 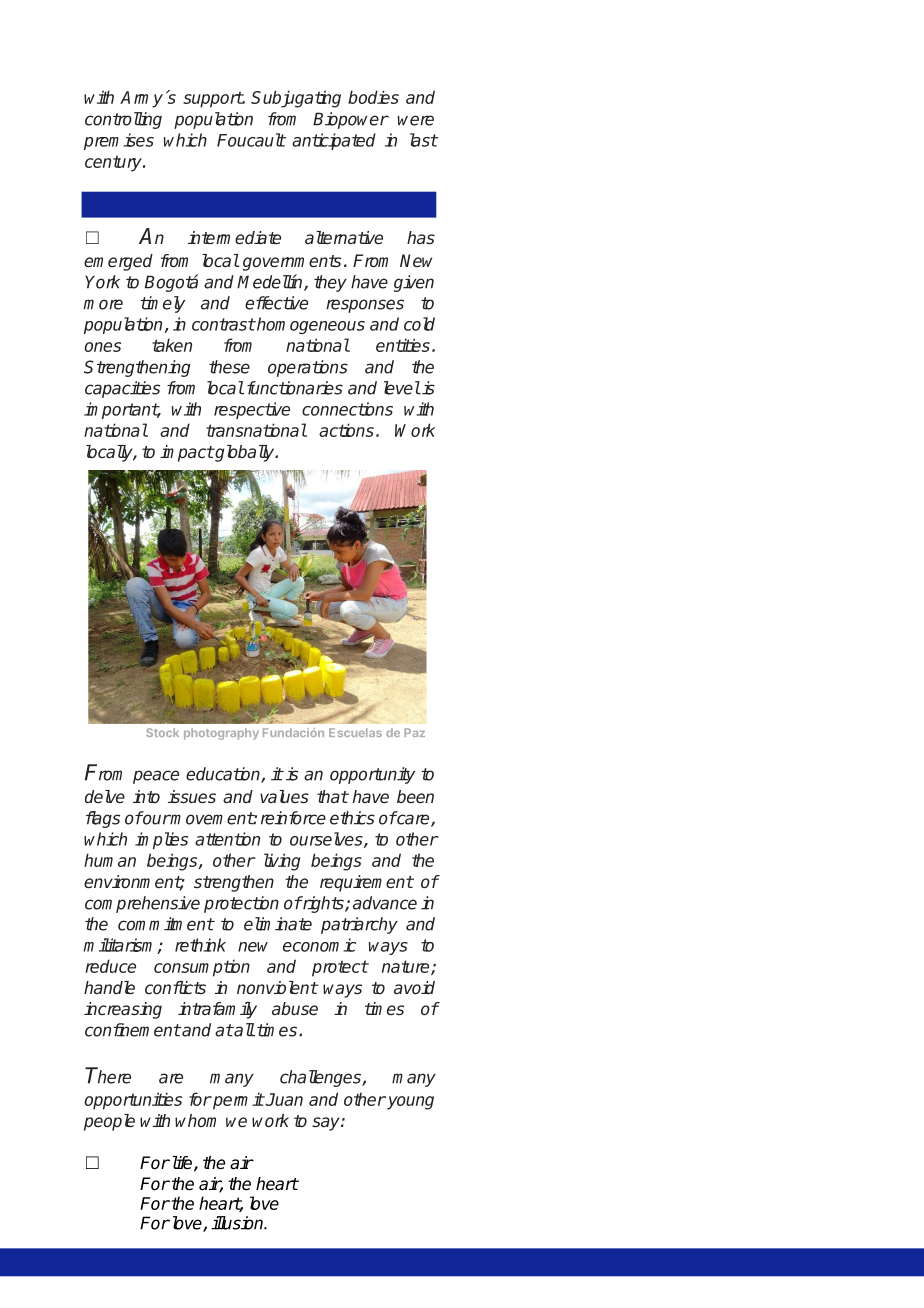 I want to click on values, so click(x=284, y=797).
